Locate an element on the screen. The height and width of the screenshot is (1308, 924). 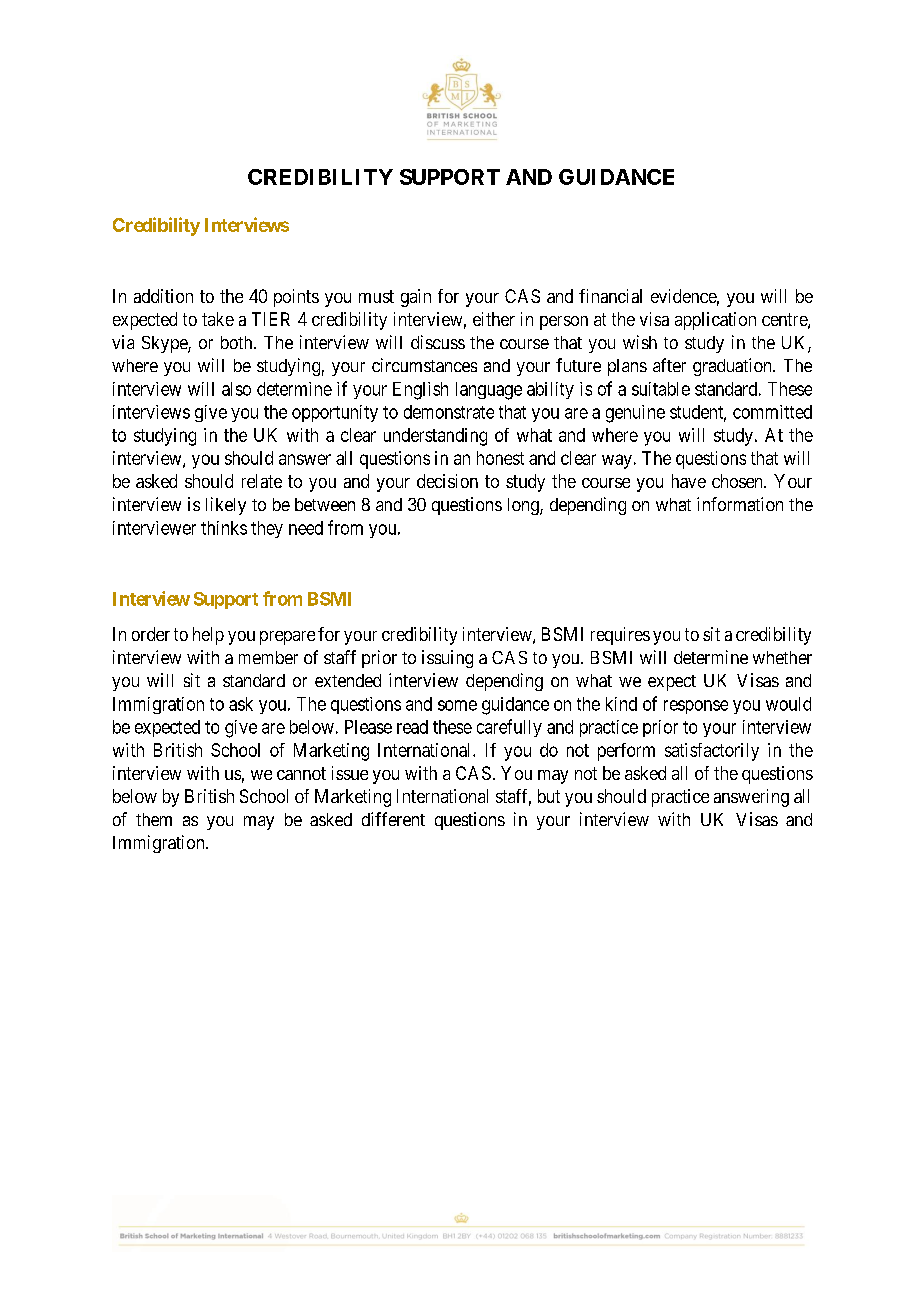
information is located at coordinates (740, 504).
